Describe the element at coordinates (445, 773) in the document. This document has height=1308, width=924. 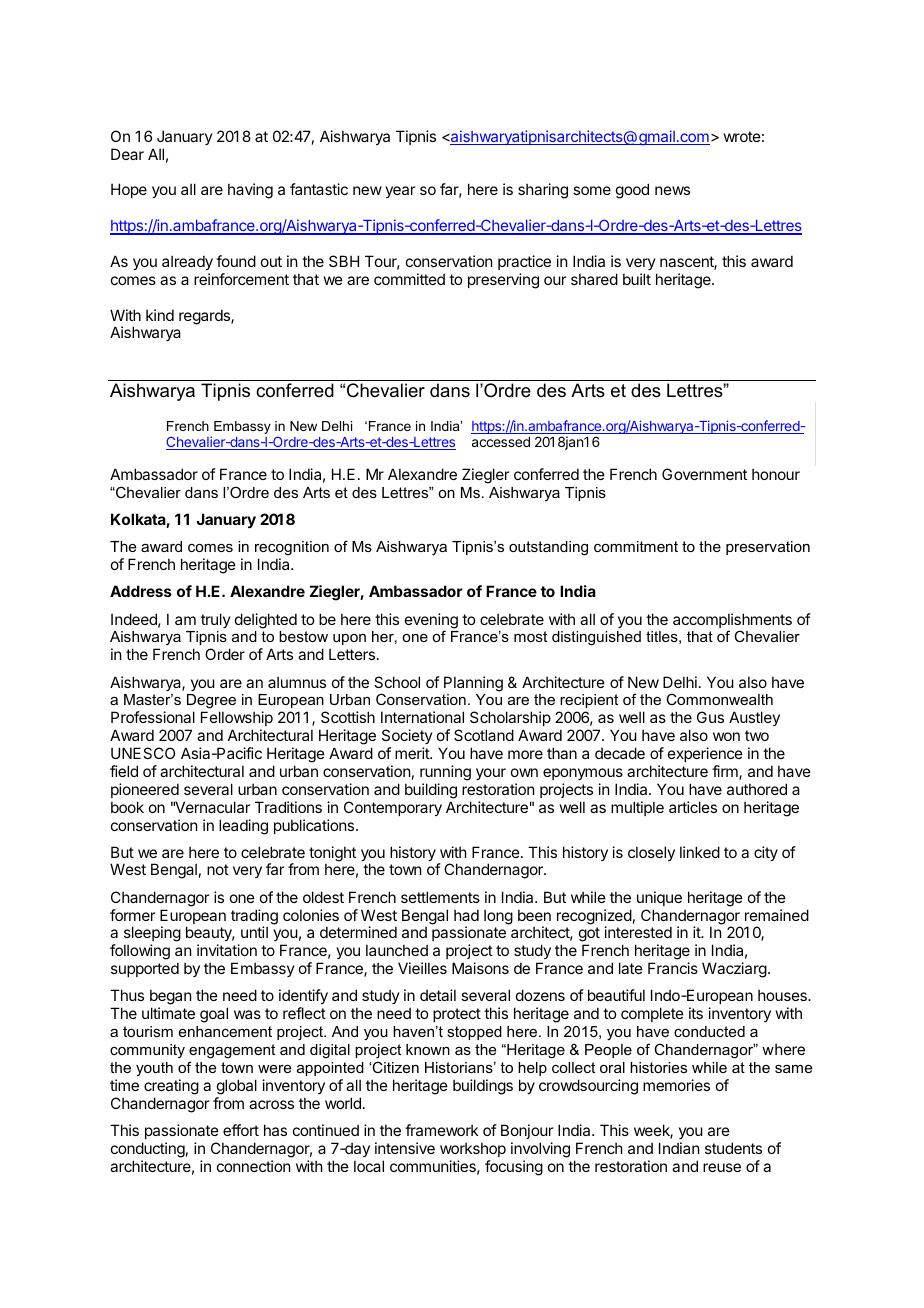
I see `running` at that location.
